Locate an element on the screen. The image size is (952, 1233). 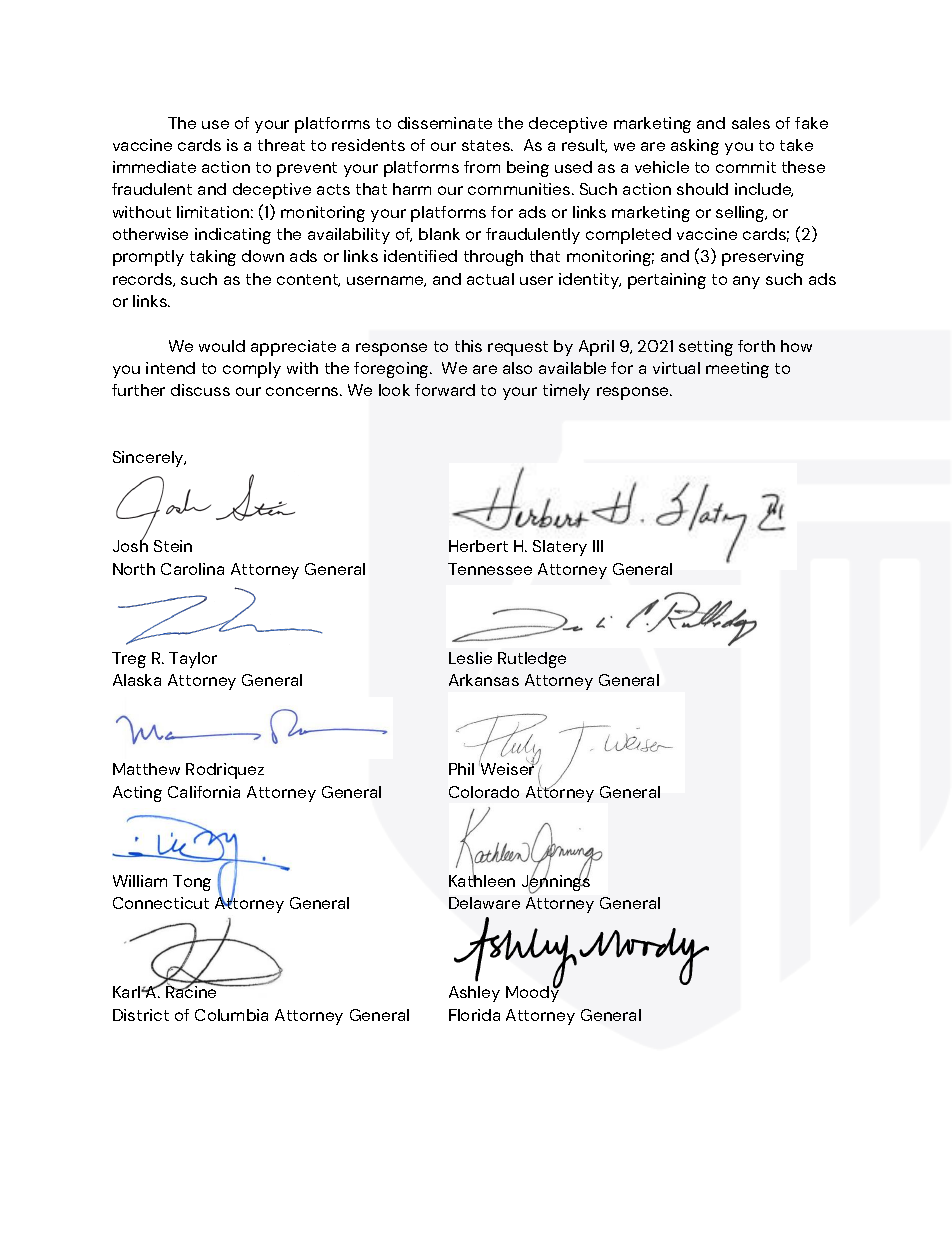
Ashley is located at coordinates (474, 994).
